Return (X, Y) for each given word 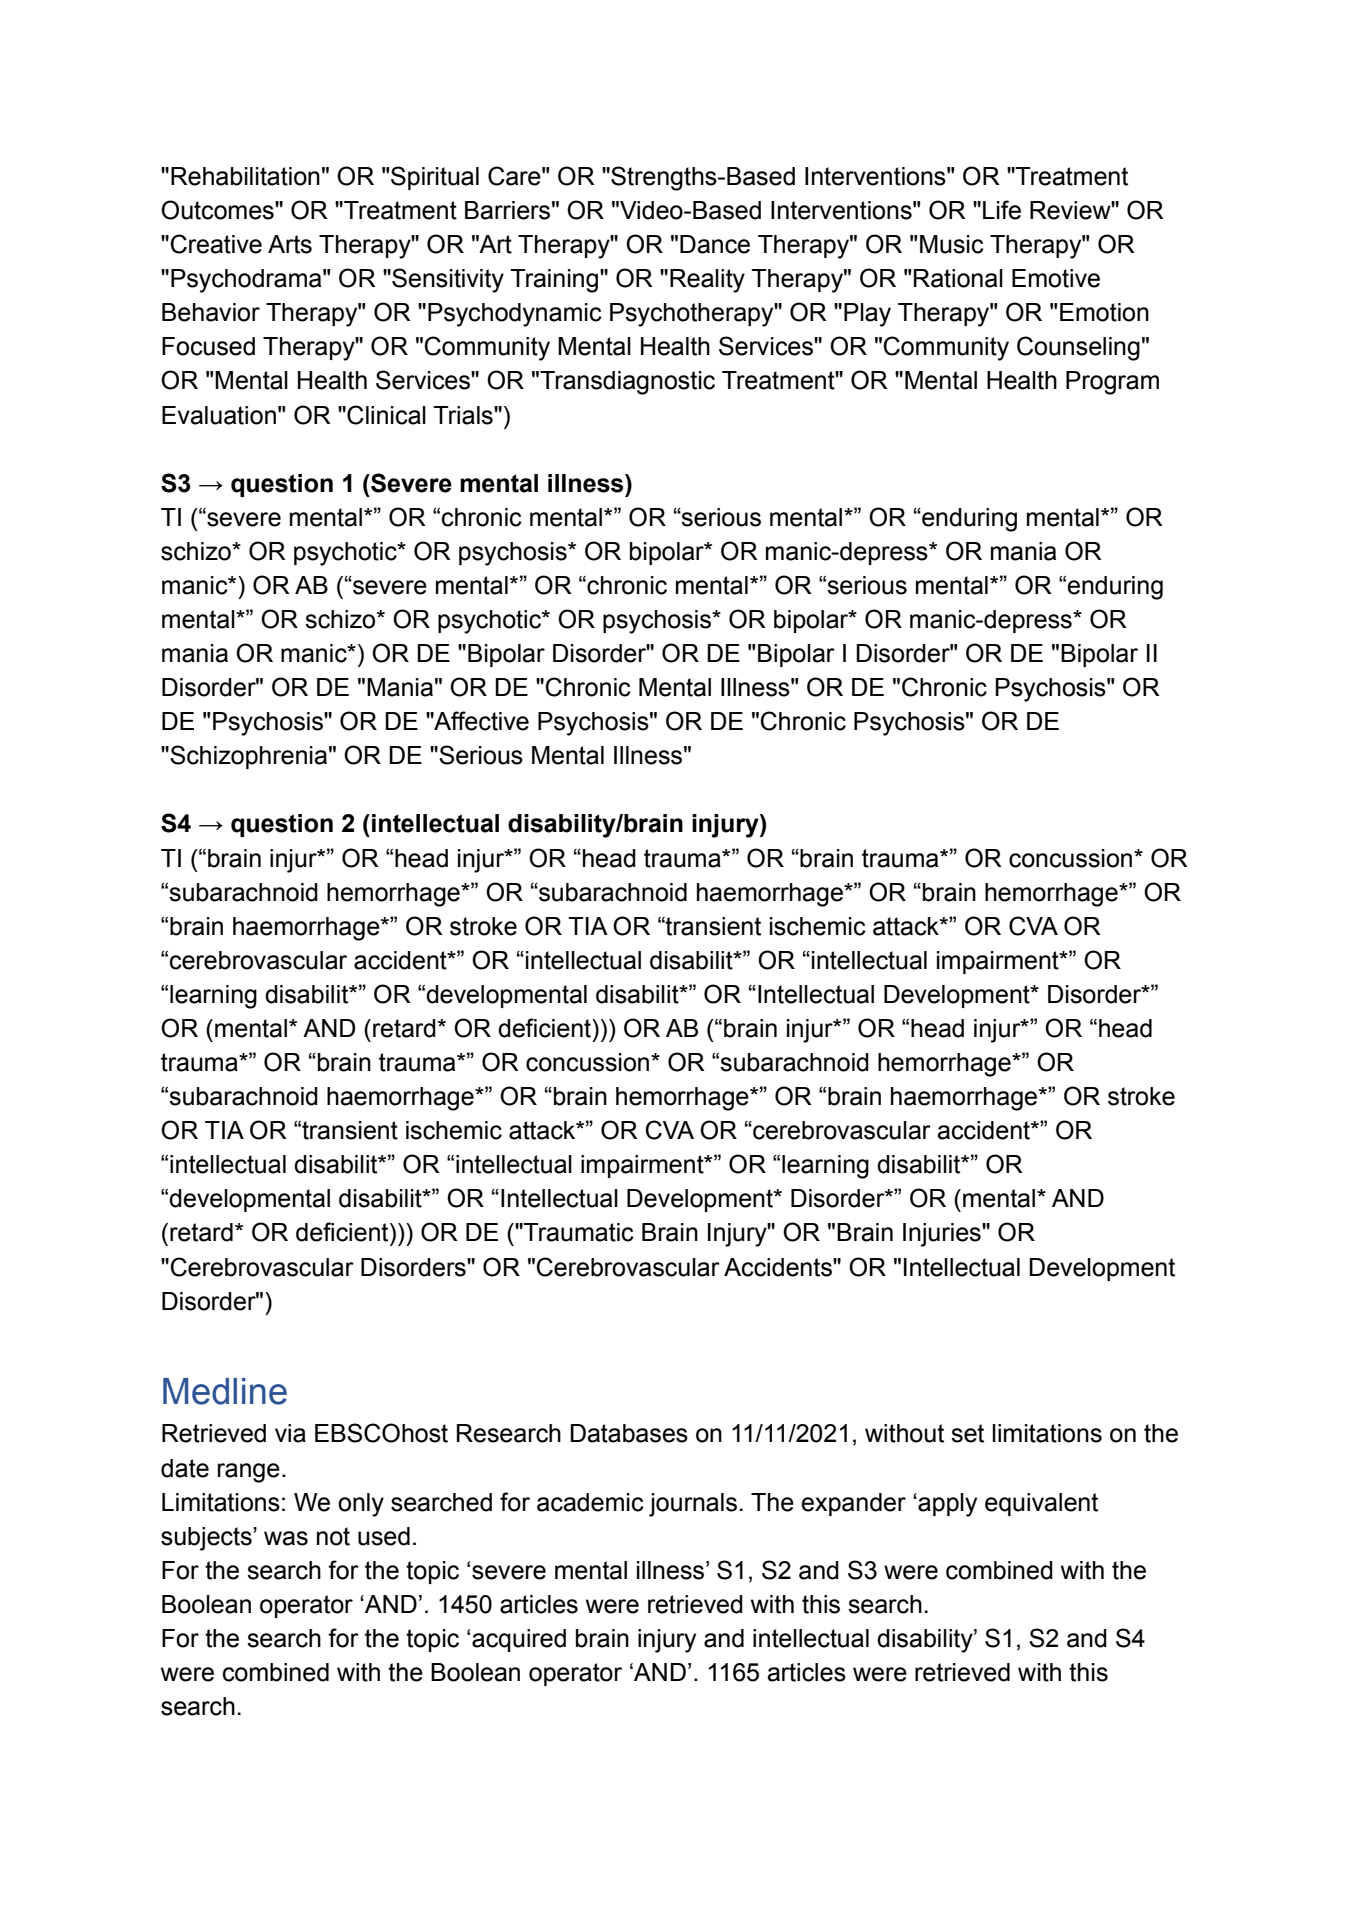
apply (946, 1505)
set (967, 1433)
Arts (290, 244)
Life (1002, 210)
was (286, 1538)
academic (590, 1502)
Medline (225, 1391)
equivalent (1041, 1504)
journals (693, 1505)
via (290, 1433)
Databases (629, 1433)
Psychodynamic (515, 315)
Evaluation (219, 415)
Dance (715, 244)
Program (1112, 383)
